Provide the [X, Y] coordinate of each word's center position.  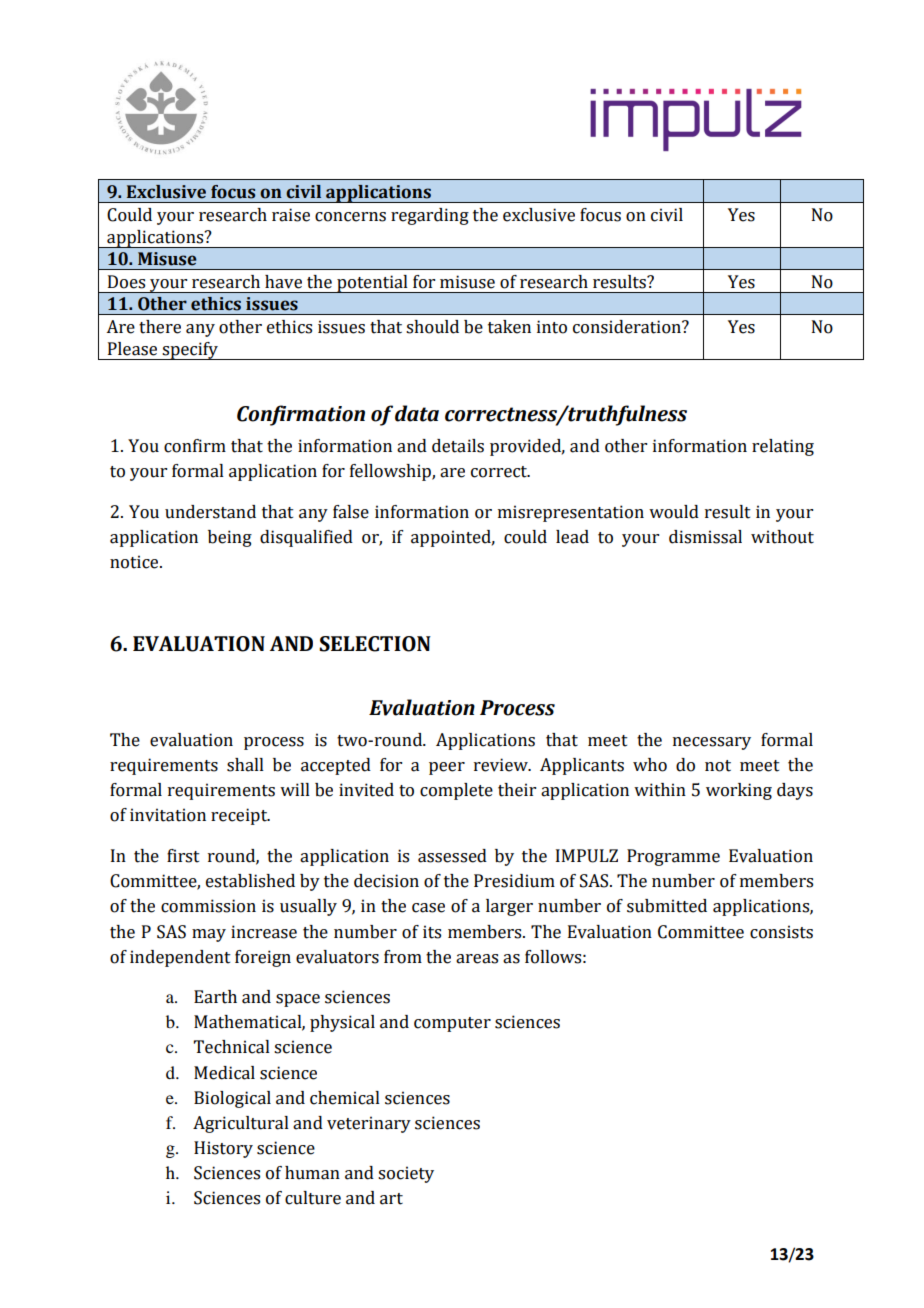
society [406, 1174]
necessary [712, 743]
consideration [628, 327]
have [283, 282]
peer [447, 768]
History [223, 1149]
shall [245, 765]
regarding [430, 216]
